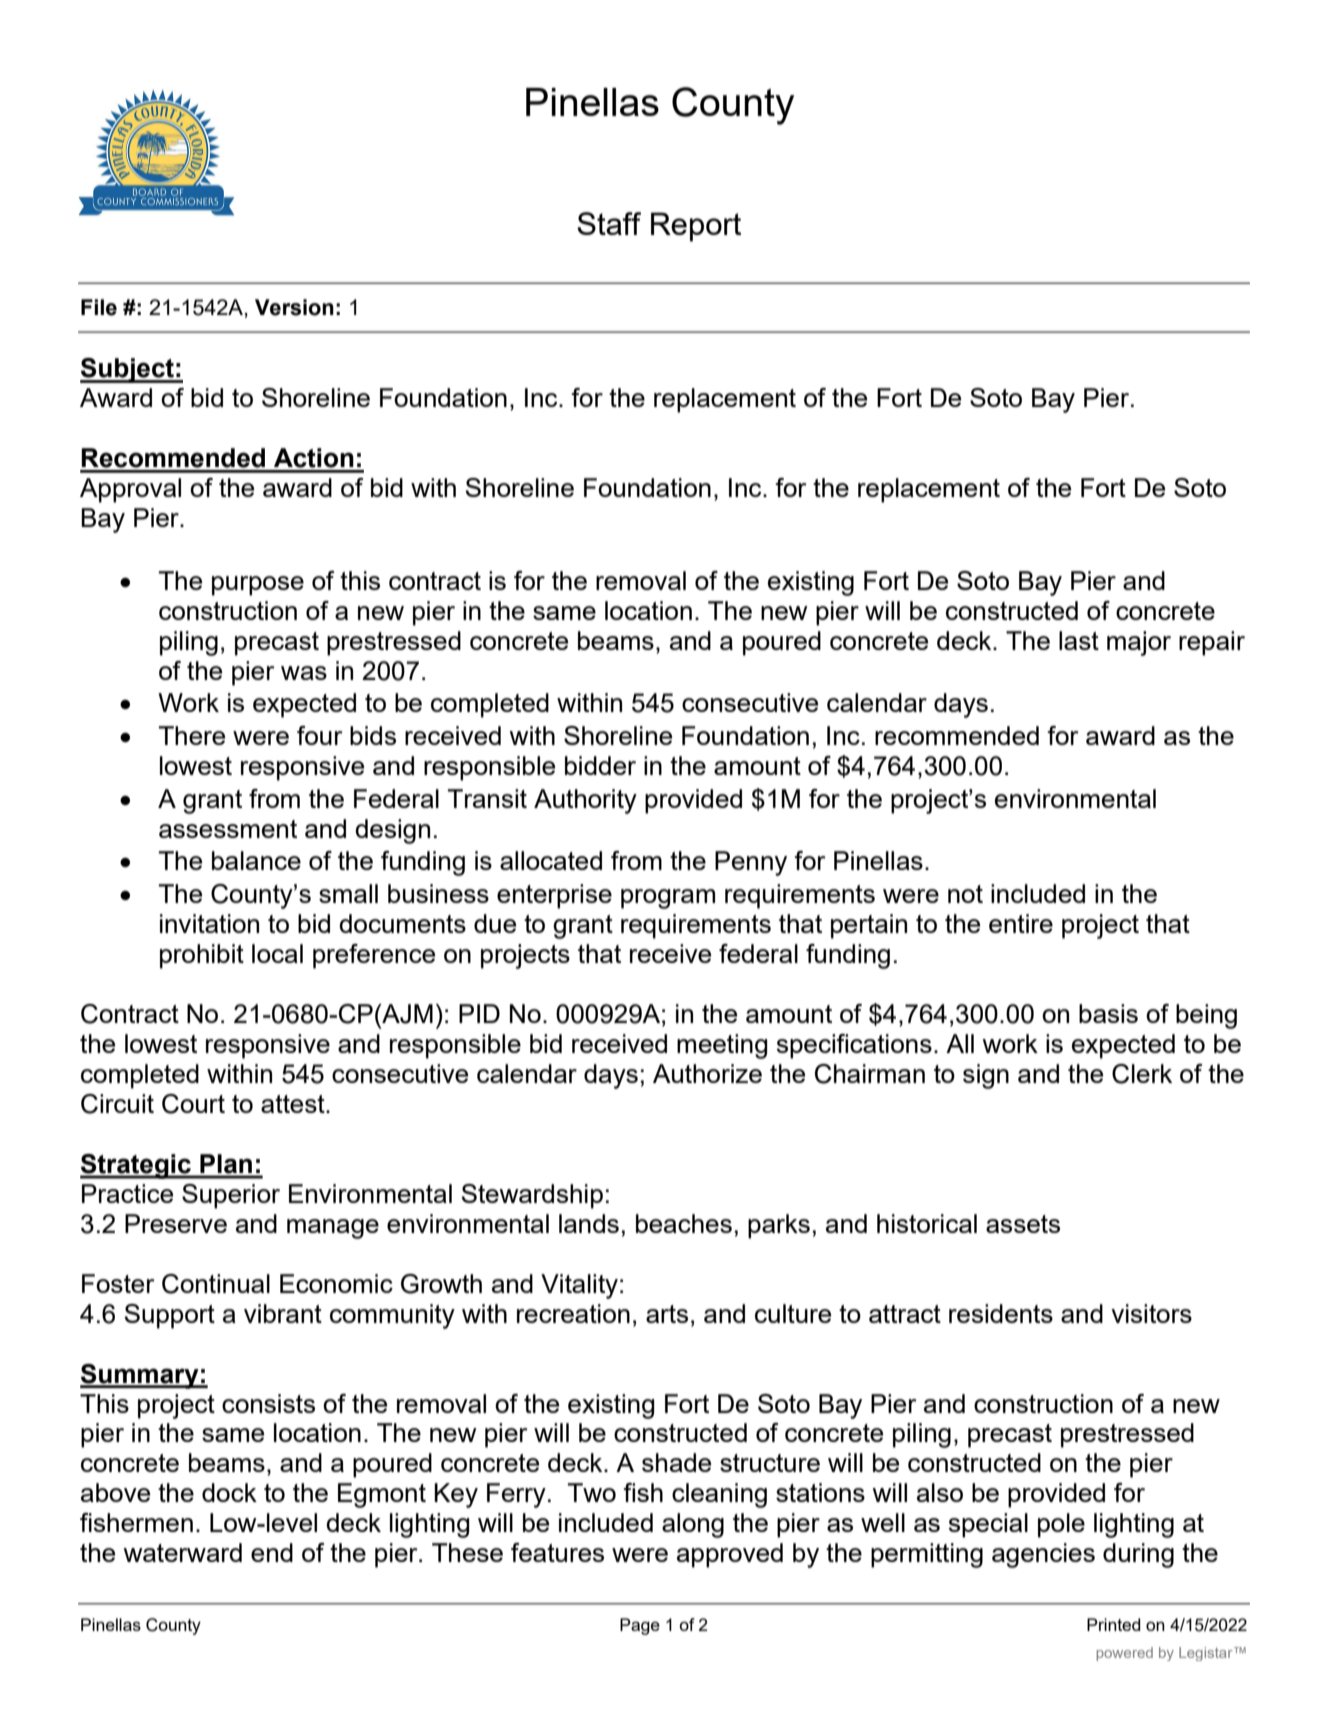  Describe the element at coordinates (1043, 1555) in the screenshot. I see `agencies` at that location.
